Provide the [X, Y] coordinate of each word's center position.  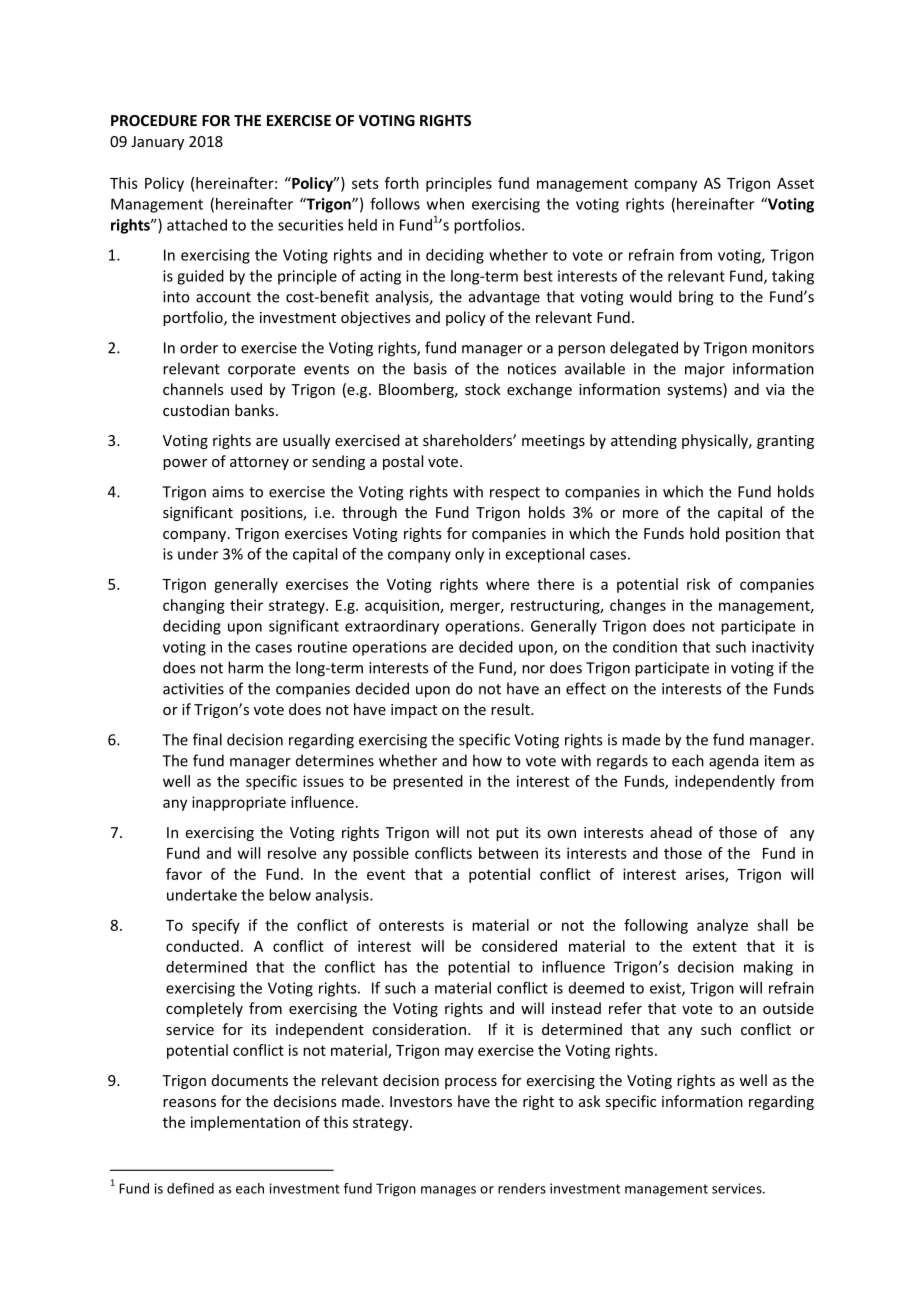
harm [245, 667]
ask [590, 1101]
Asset [795, 183]
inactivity [783, 648]
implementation [245, 1123]
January [157, 143]
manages [448, 1191]
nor [533, 669]
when [445, 204]
